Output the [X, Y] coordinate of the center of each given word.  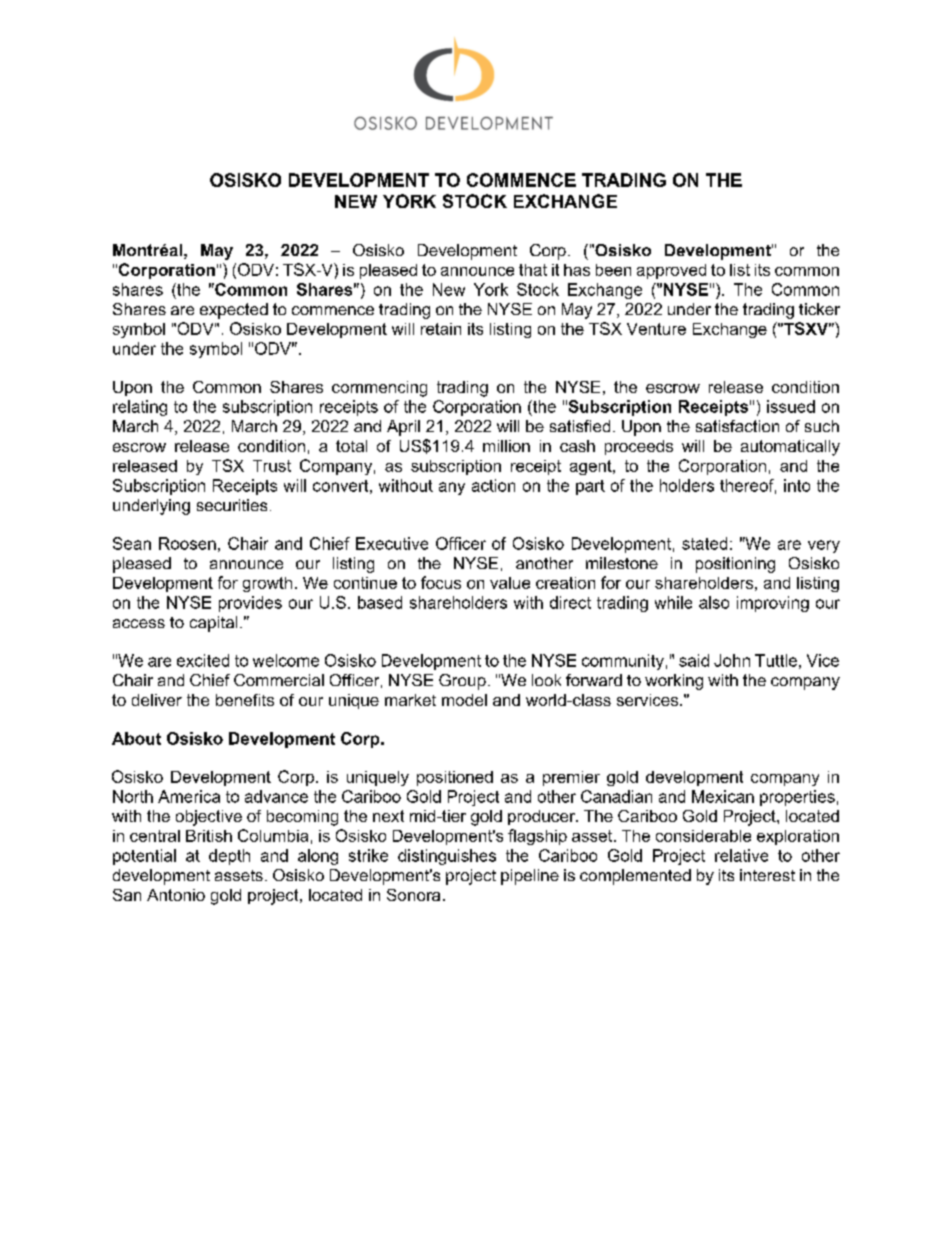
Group [462, 682]
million [506, 446]
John [732, 660]
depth [229, 857]
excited [203, 660]
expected [234, 311]
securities [232, 505]
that [533, 270]
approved [671, 271]
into [797, 485]
